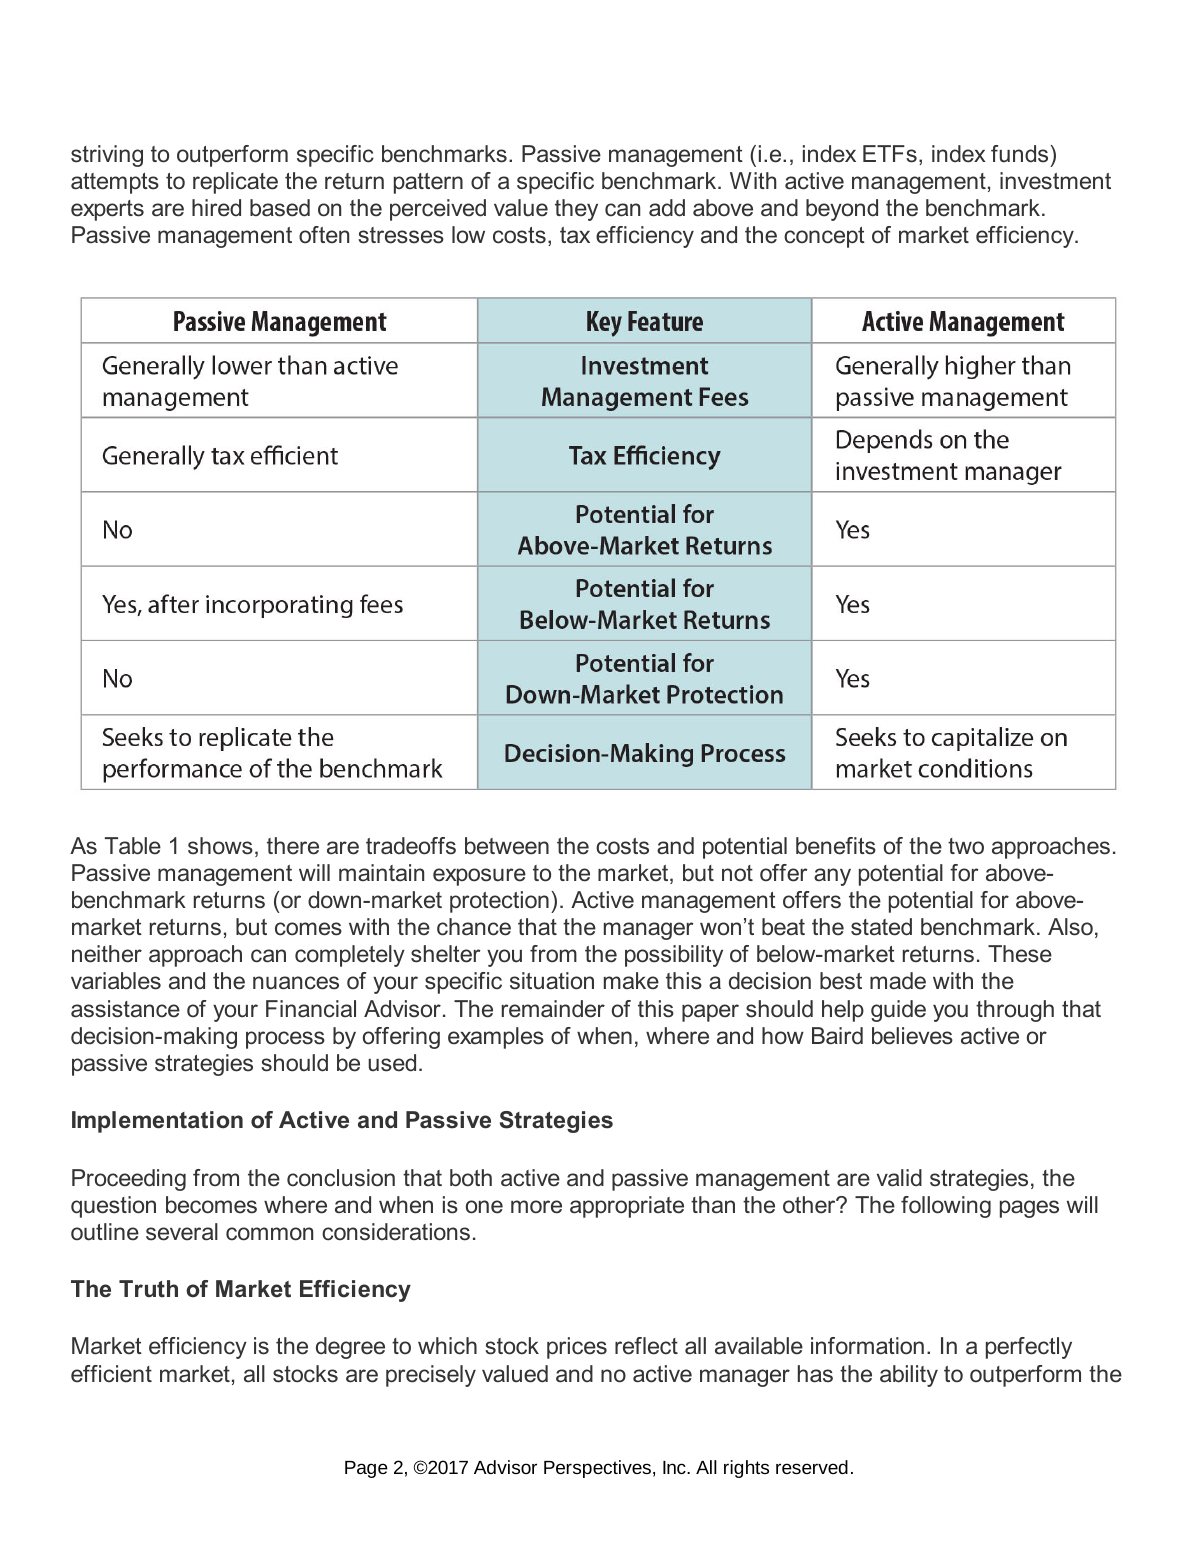 The height and width of the document is (1551, 1199). I want to click on believes, so click(912, 1036).
